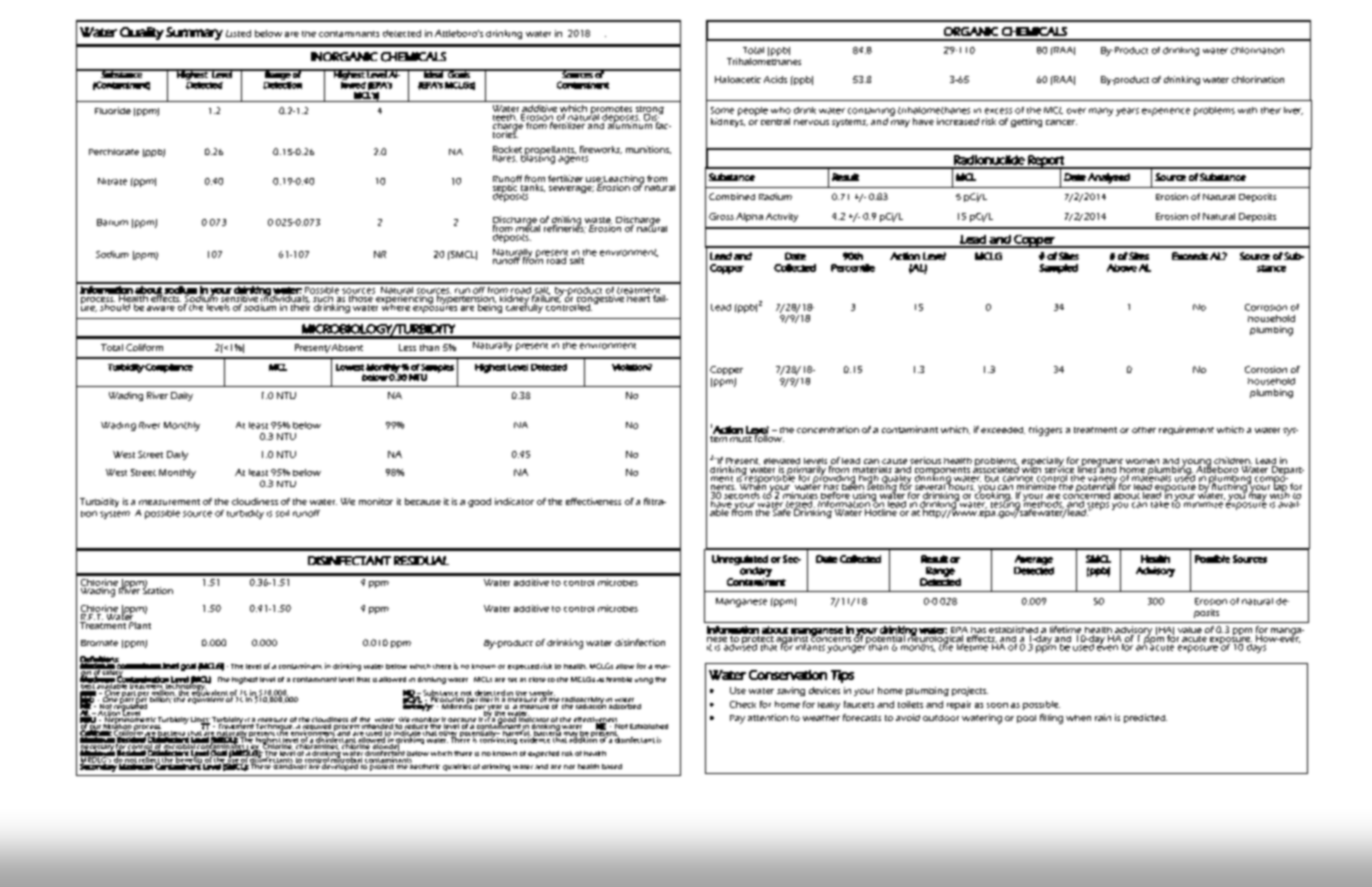  Describe the element at coordinates (768, 437) in the image. I see `follow` at that location.
